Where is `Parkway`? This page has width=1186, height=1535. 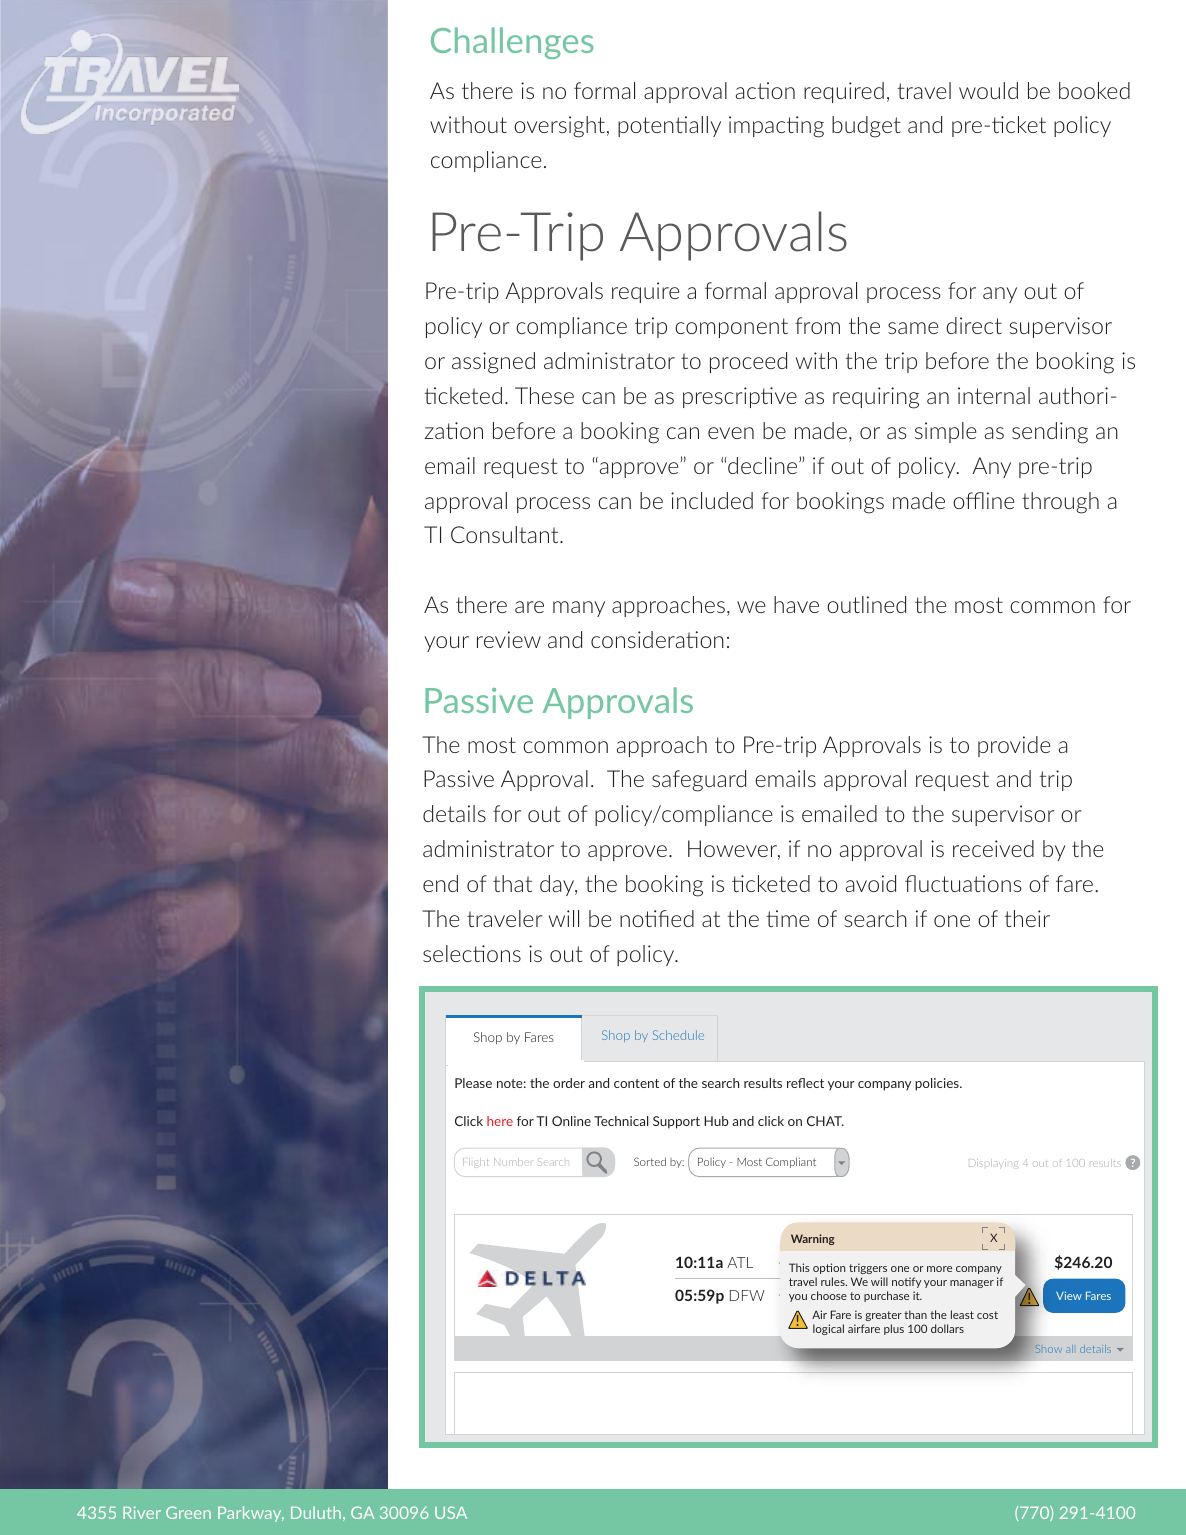 Parkway is located at coordinates (251, 1514).
